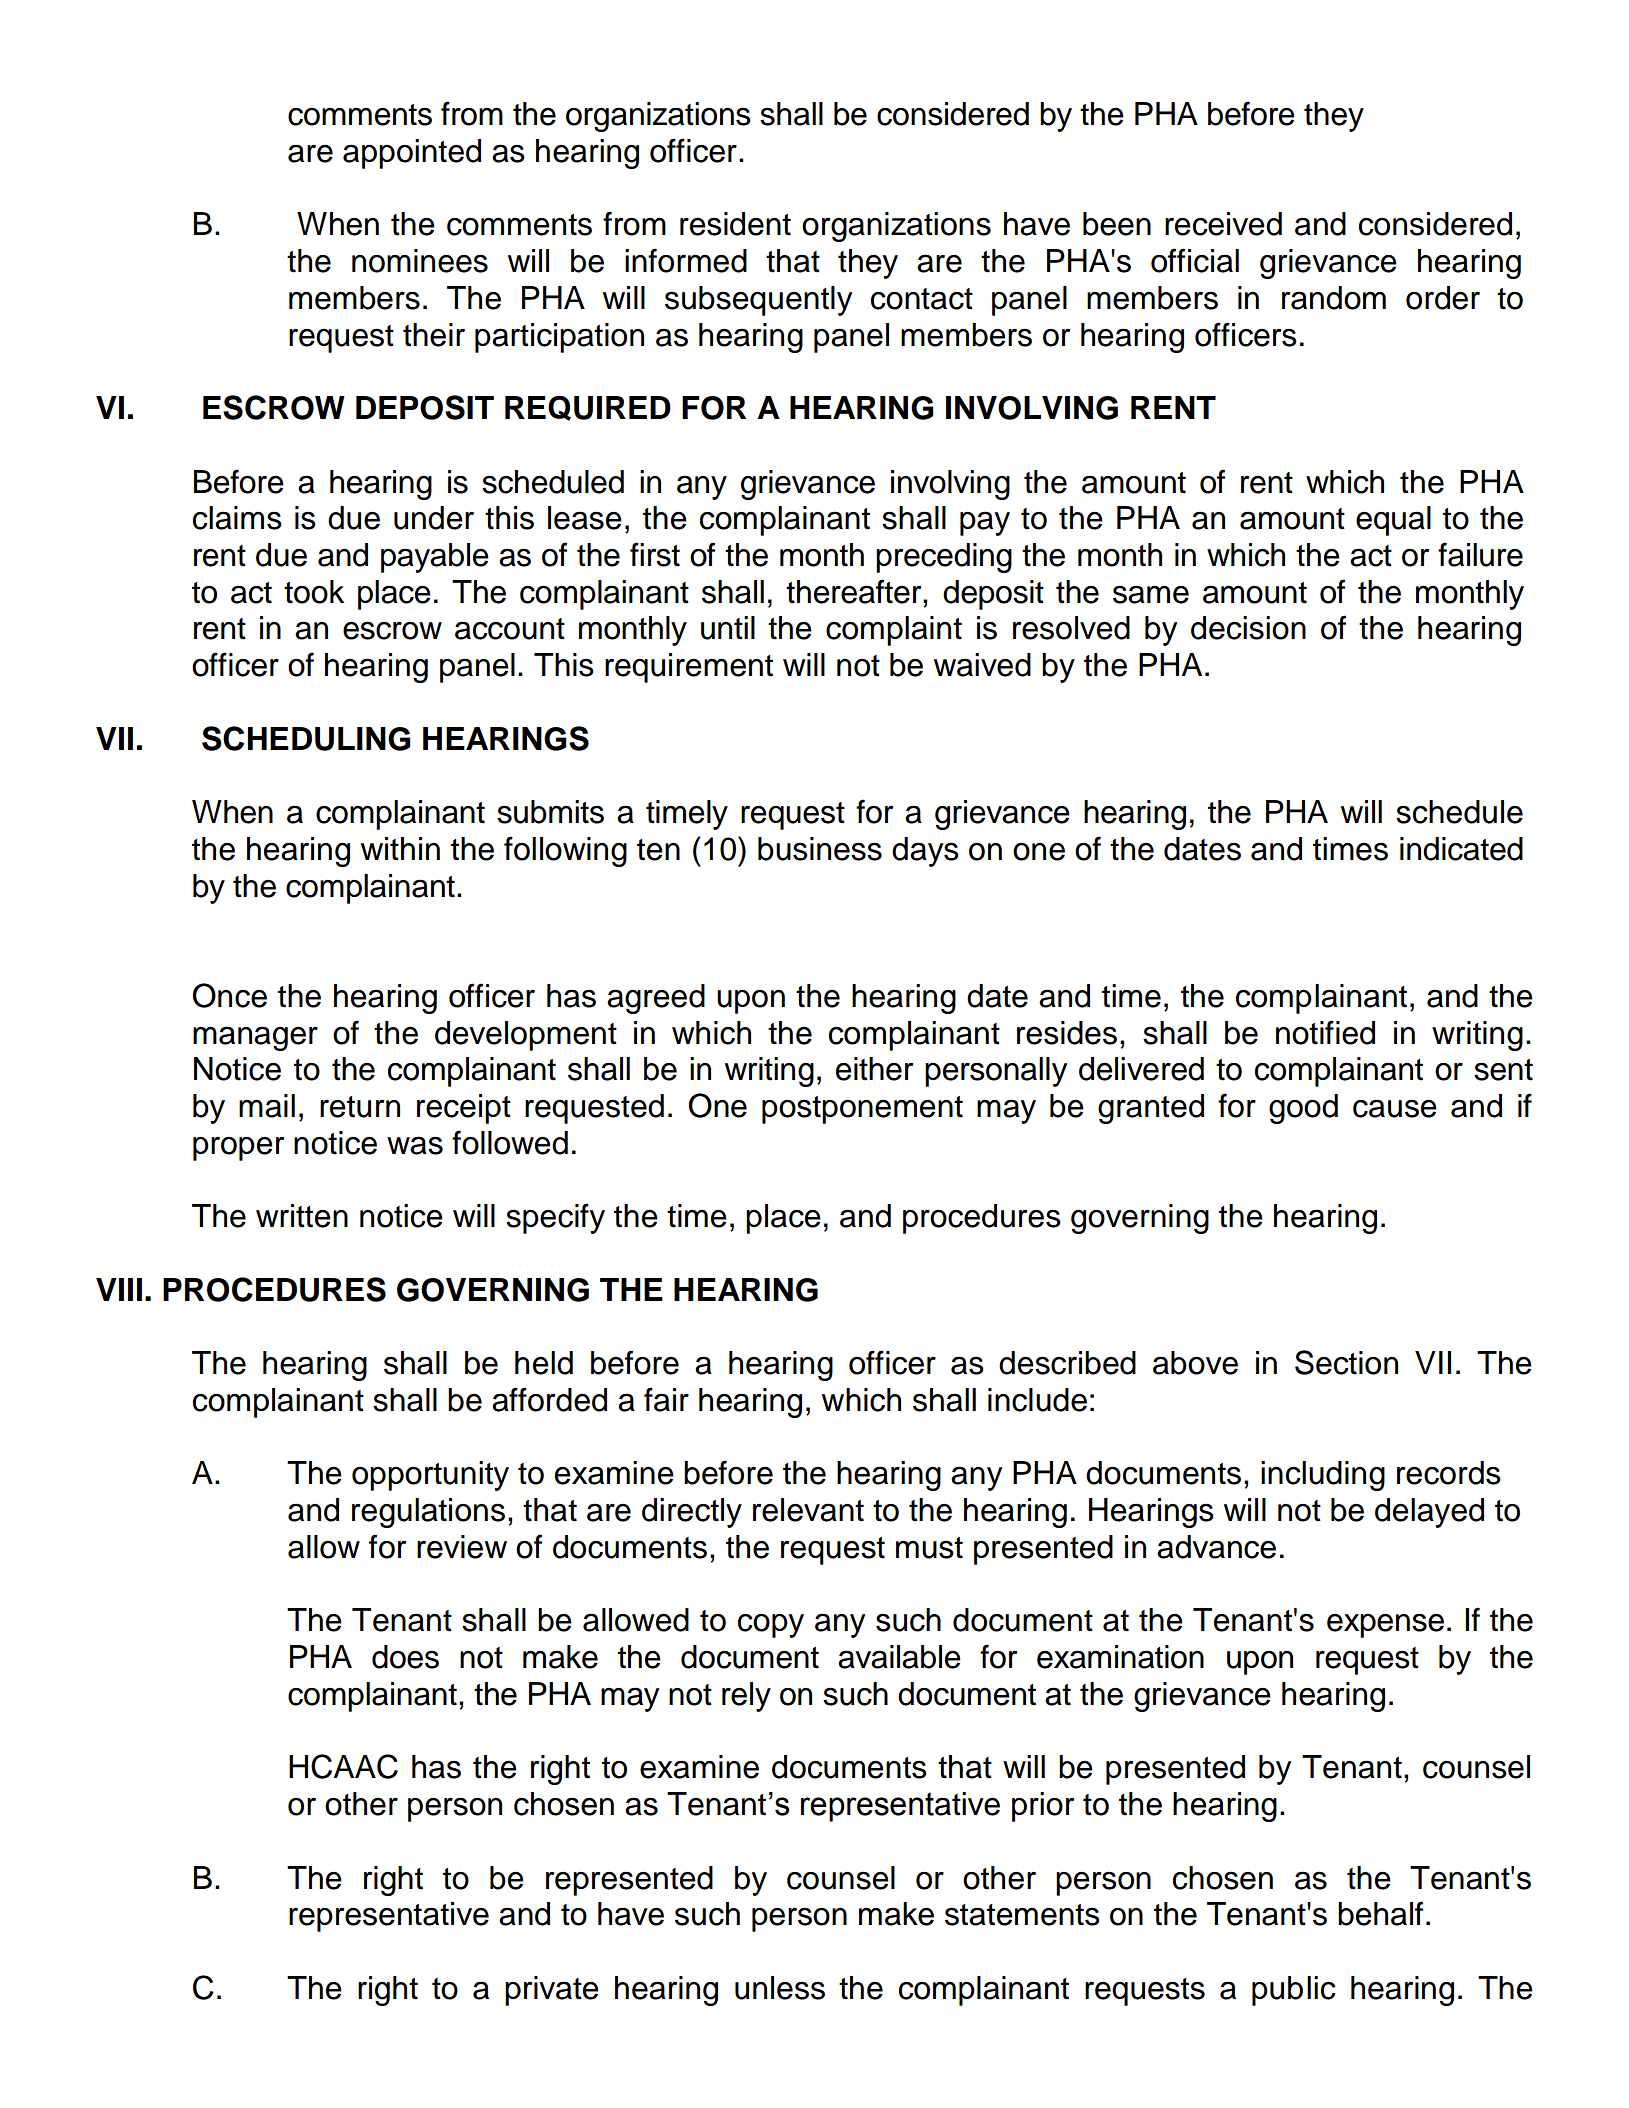  What do you see at coordinates (1223, 224) in the screenshot?
I see `received` at bounding box center [1223, 224].
